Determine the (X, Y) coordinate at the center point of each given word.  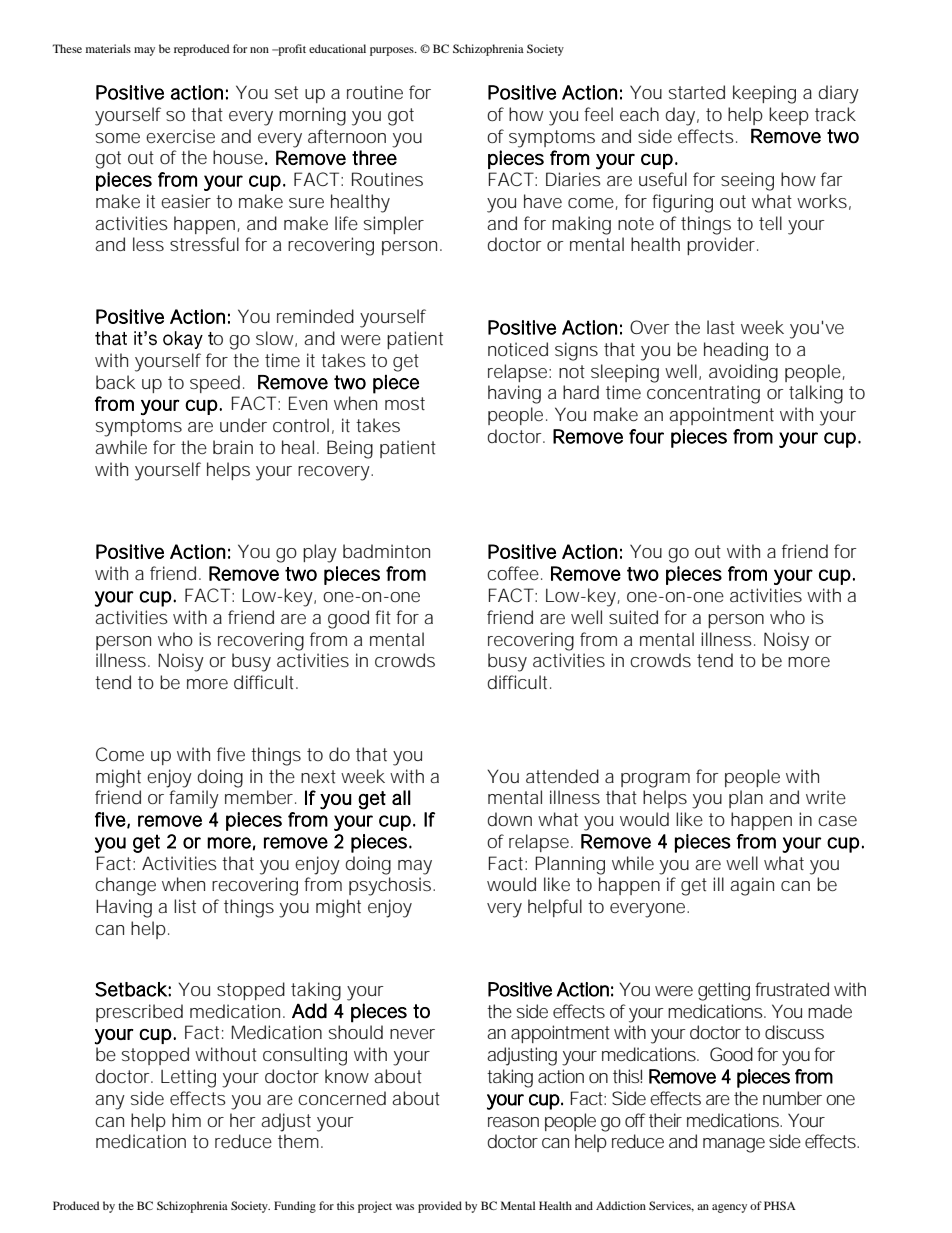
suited (633, 617)
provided (440, 1207)
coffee (513, 573)
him (186, 1120)
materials (108, 48)
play (320, 553)
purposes (393, 51)
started (697, 92)
